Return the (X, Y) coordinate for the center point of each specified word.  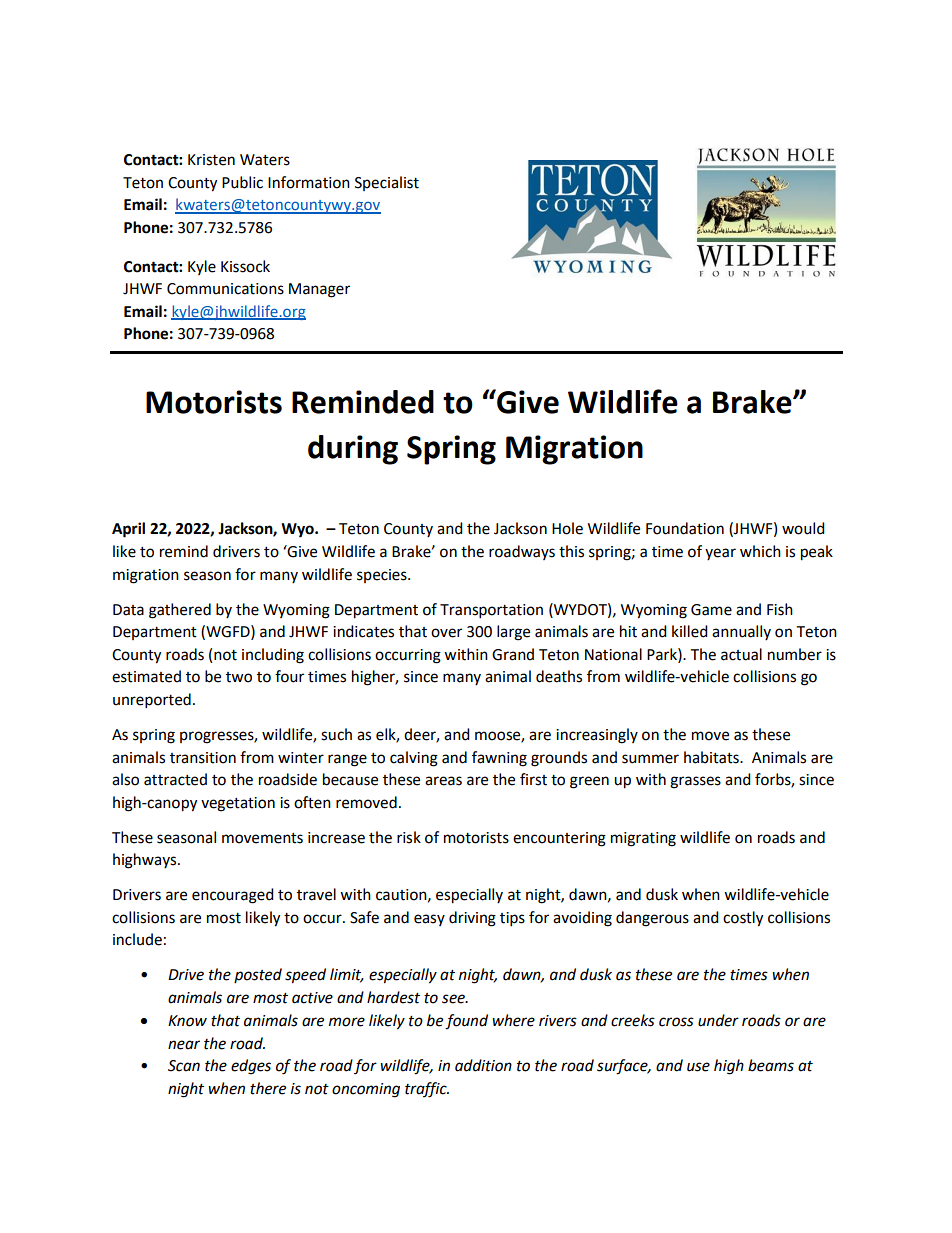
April (128, 530)
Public (242, 182)
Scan (184, 1066)
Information (309, 182)
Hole (567, 528)
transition (203, 758)
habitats (712, 757)
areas (443, 781)
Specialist (387, 183)
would (803, 528)
